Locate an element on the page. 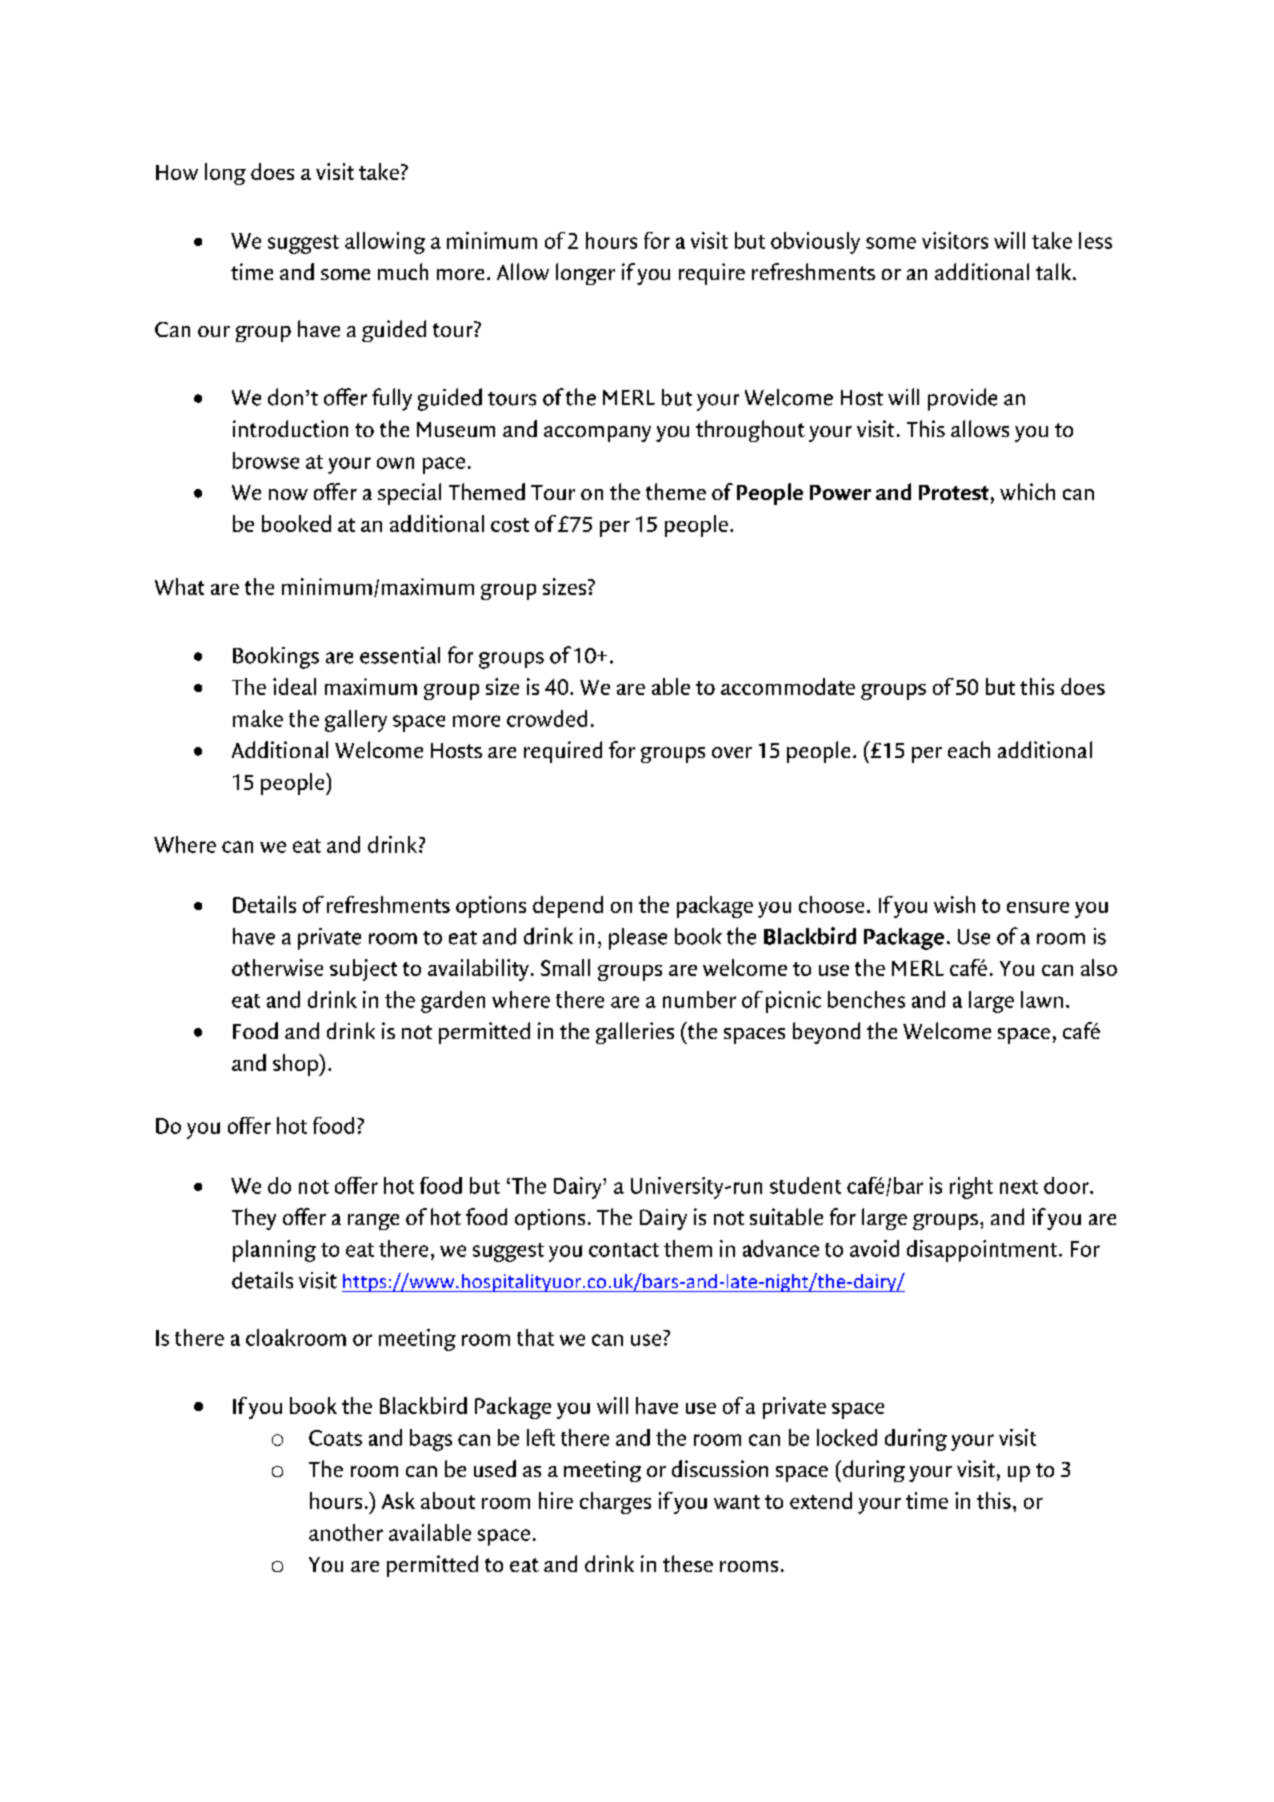 The width and height of the document is (1274, 1802). contact is located at coordinates (624, 1250).
